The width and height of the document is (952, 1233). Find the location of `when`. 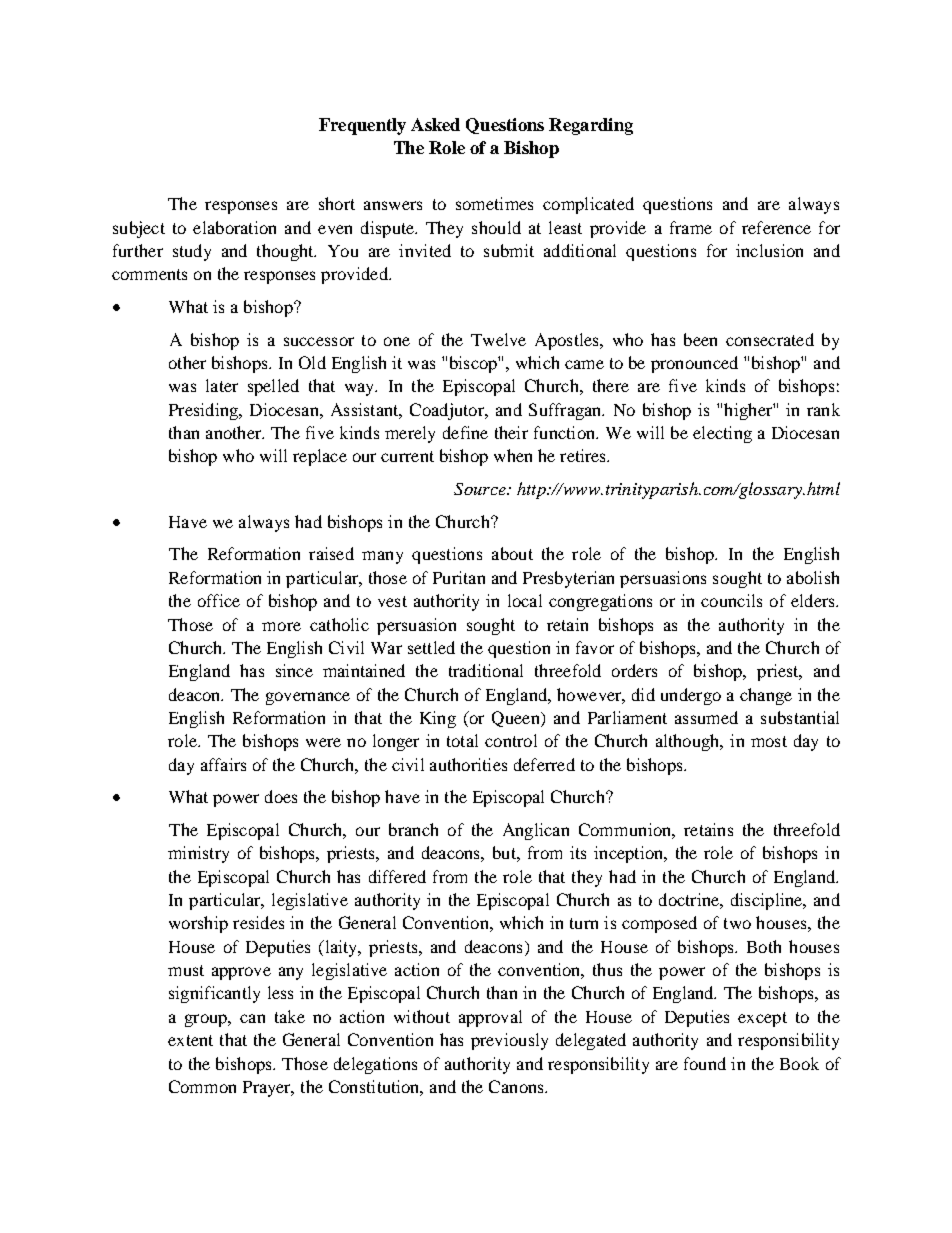

when is located at coordinates (513, 455).
